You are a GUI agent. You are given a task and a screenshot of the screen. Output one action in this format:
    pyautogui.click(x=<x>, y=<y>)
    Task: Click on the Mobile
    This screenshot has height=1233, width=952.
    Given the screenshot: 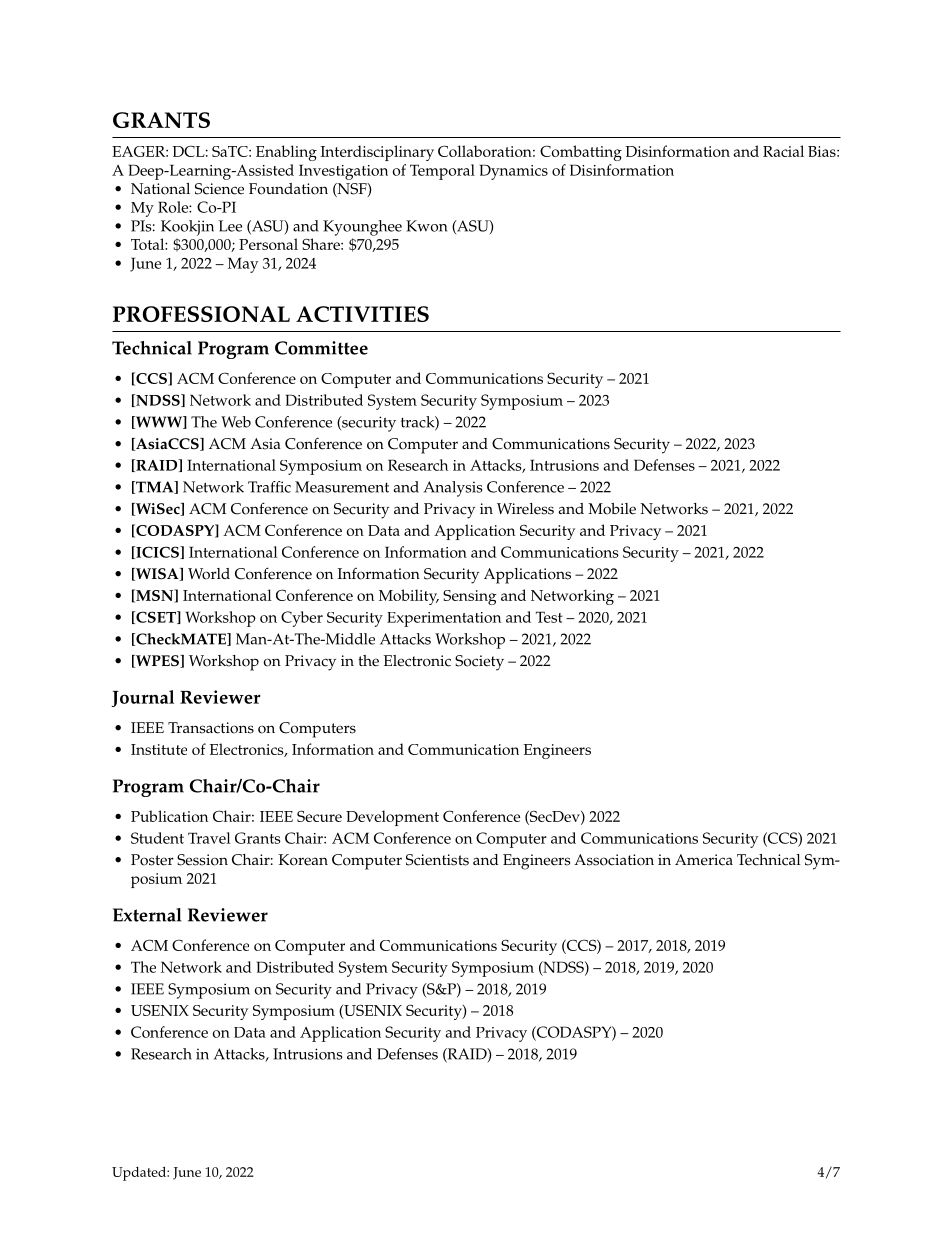 What is the action you would take?
    pyautogui.click(x=612, y=509)
